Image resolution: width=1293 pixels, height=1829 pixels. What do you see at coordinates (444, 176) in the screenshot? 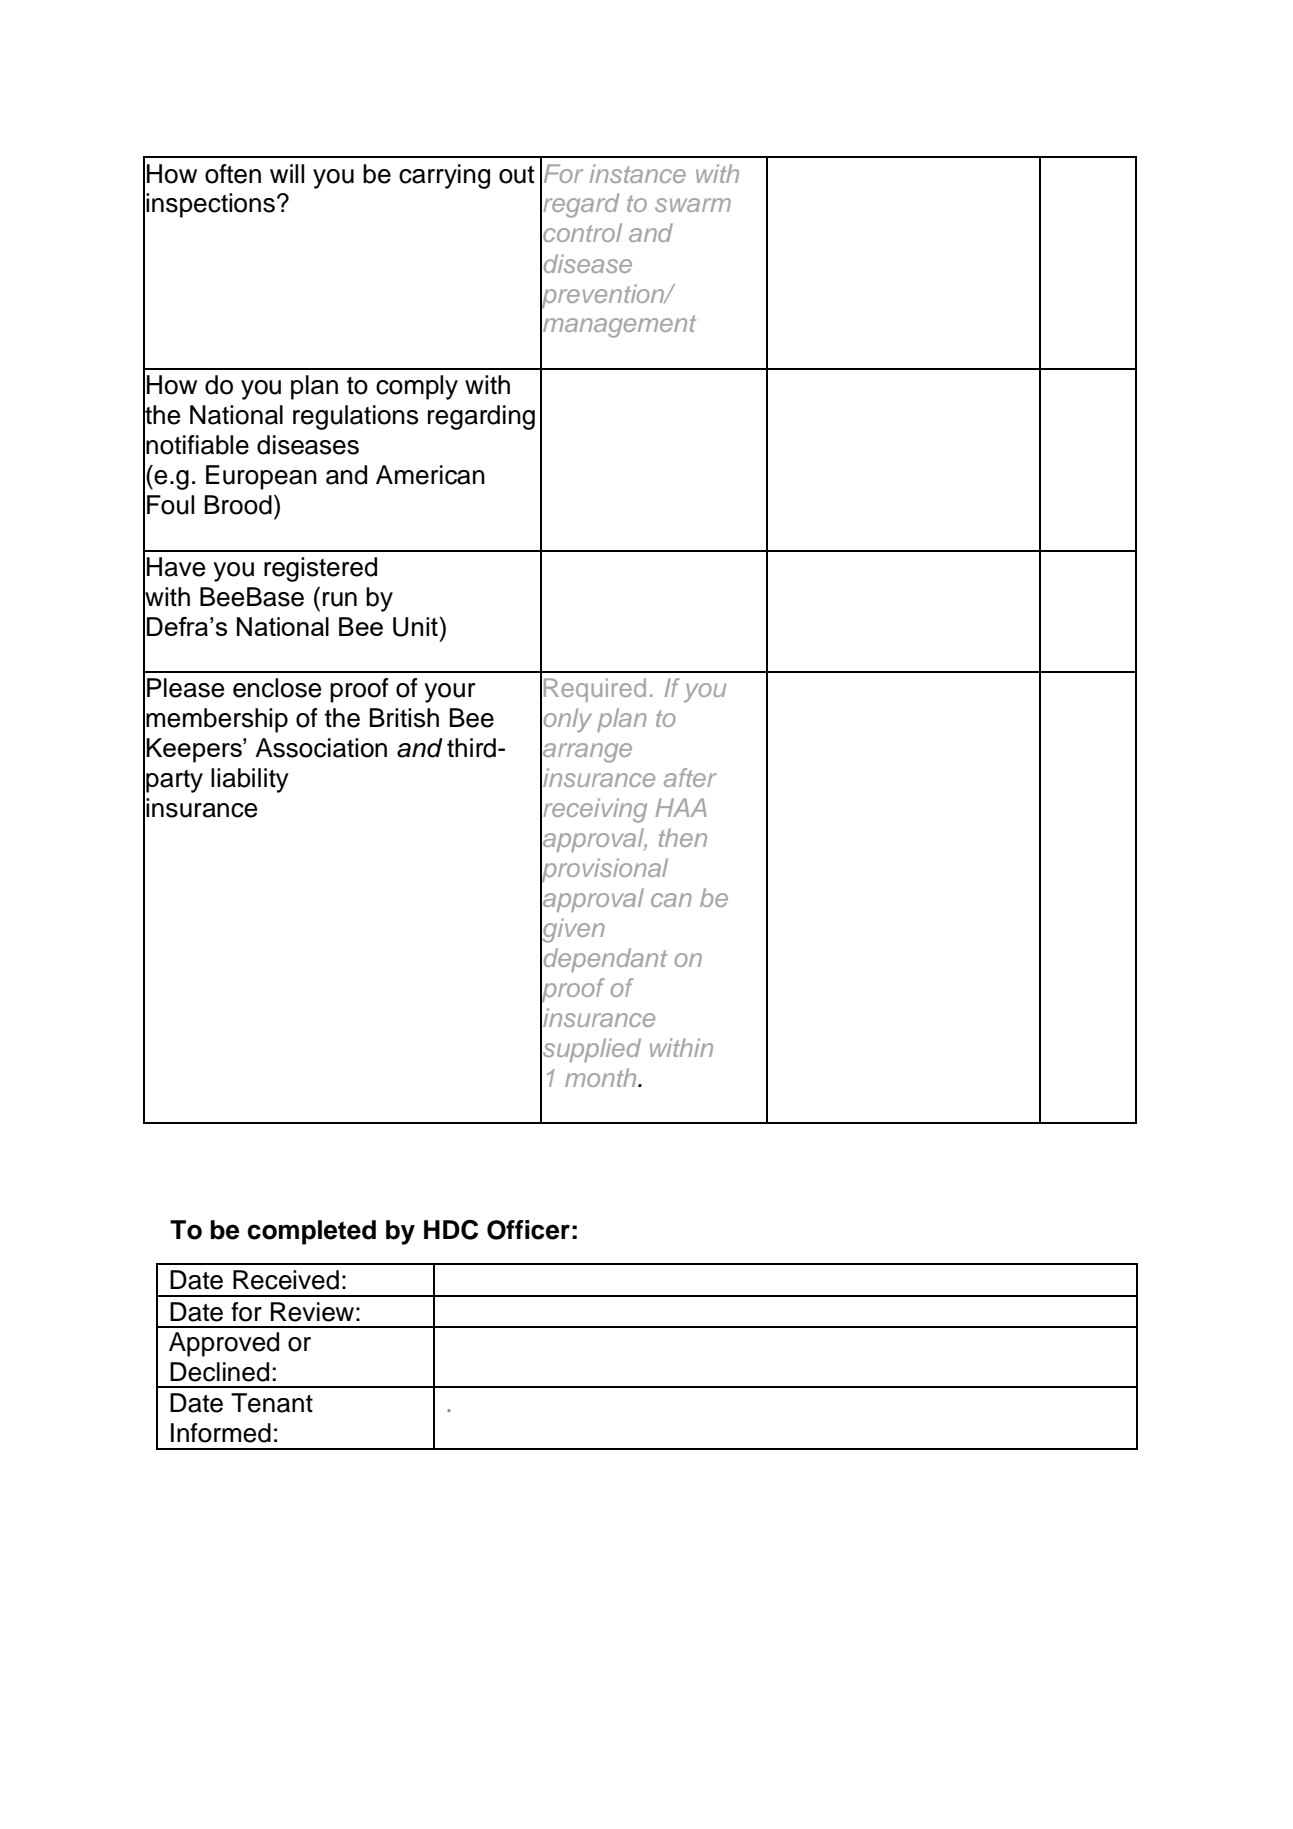
I see `carrying` at bounding box center [444, 176].
